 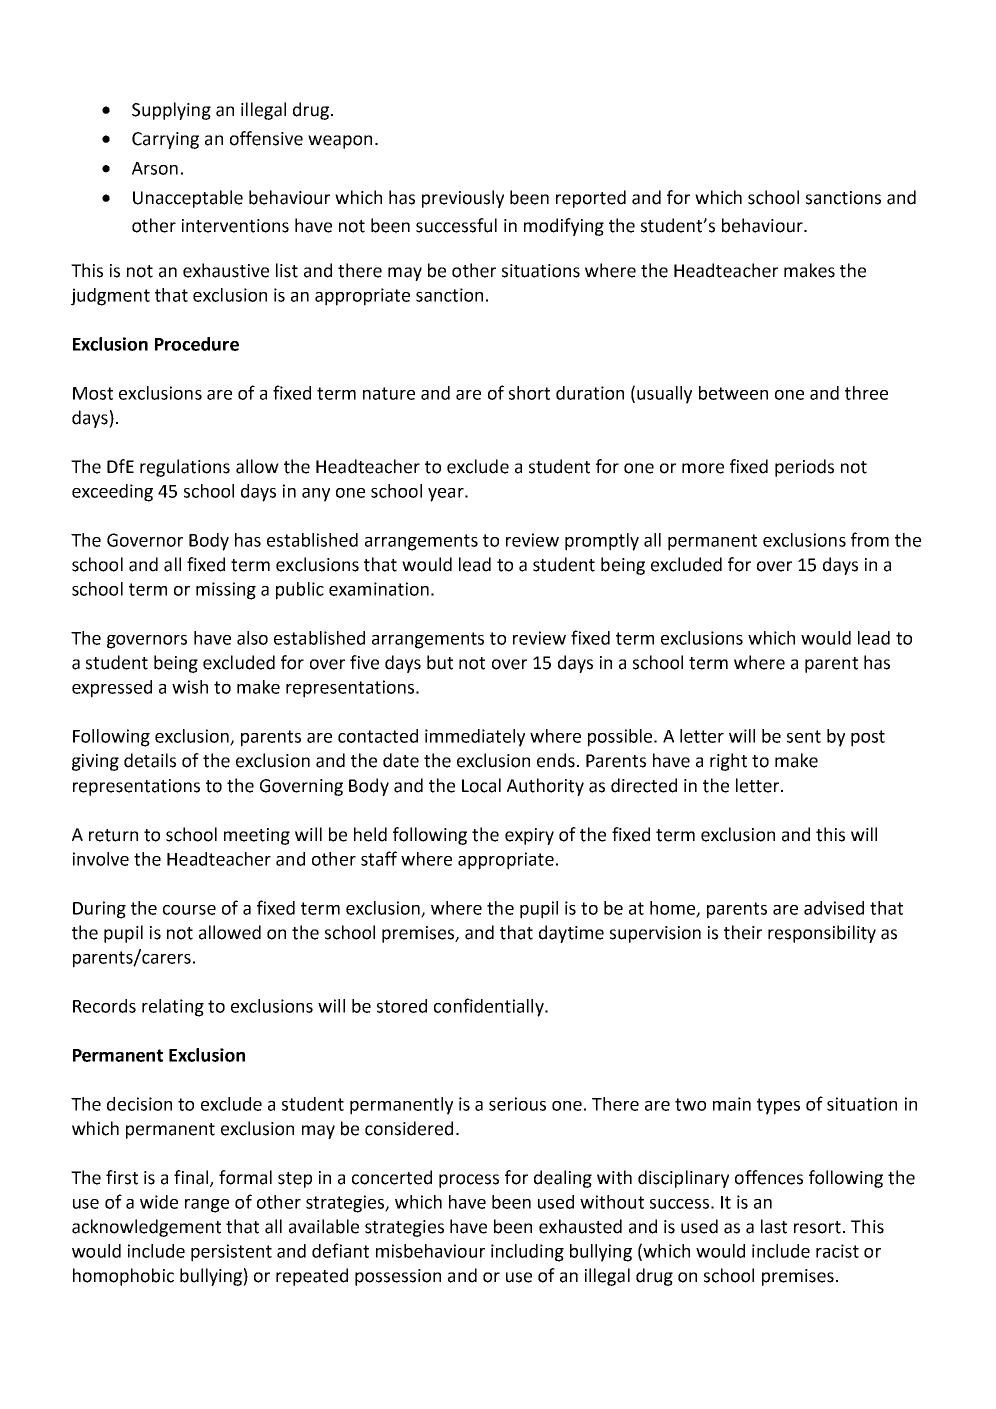 I want to click on Carrying, so click(x=165, y=140).
